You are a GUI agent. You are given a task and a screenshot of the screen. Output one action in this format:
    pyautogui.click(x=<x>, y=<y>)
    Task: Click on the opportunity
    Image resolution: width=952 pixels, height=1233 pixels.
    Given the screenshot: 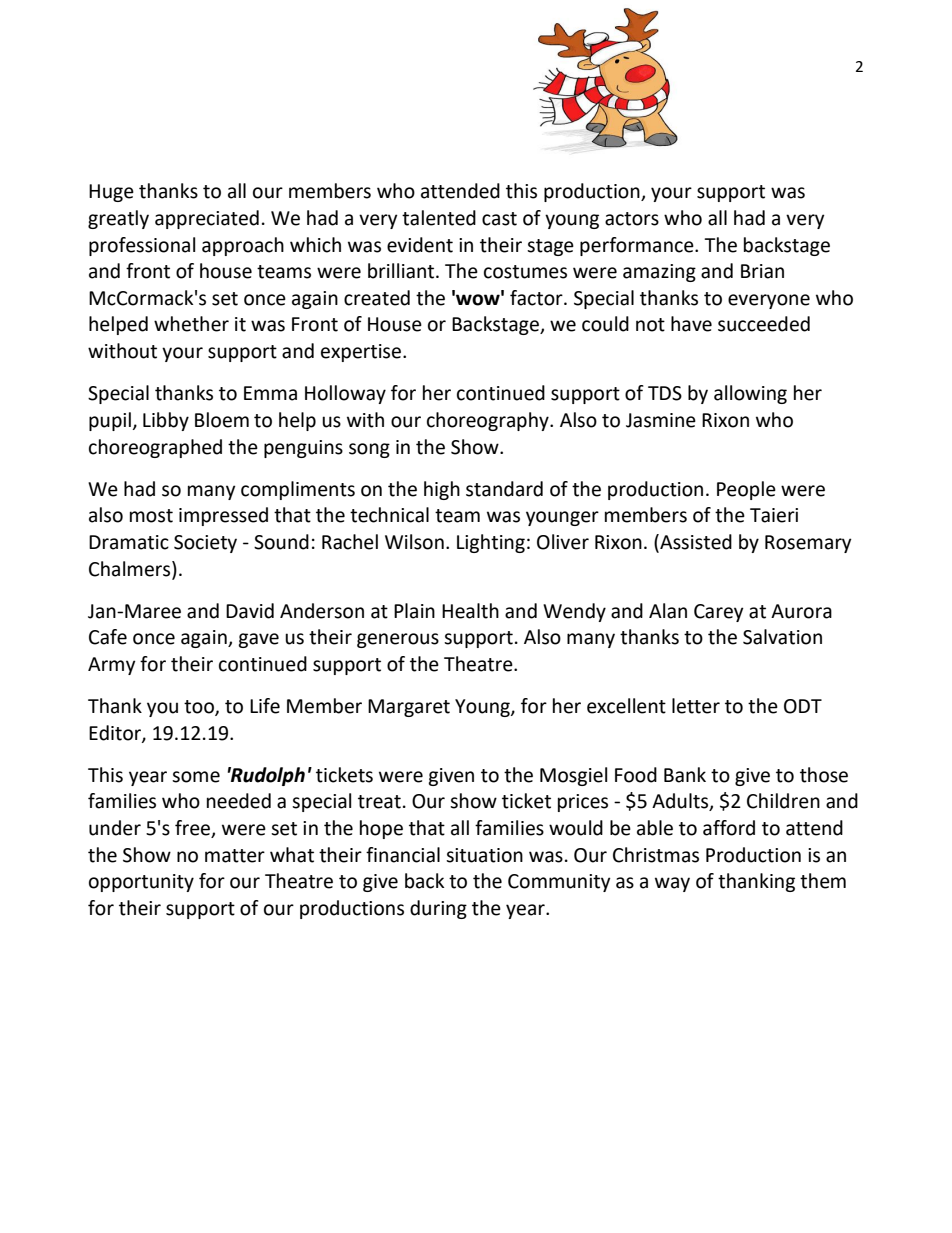 What is the action you would take?
    pyautogui.click(x=141, y=883)
